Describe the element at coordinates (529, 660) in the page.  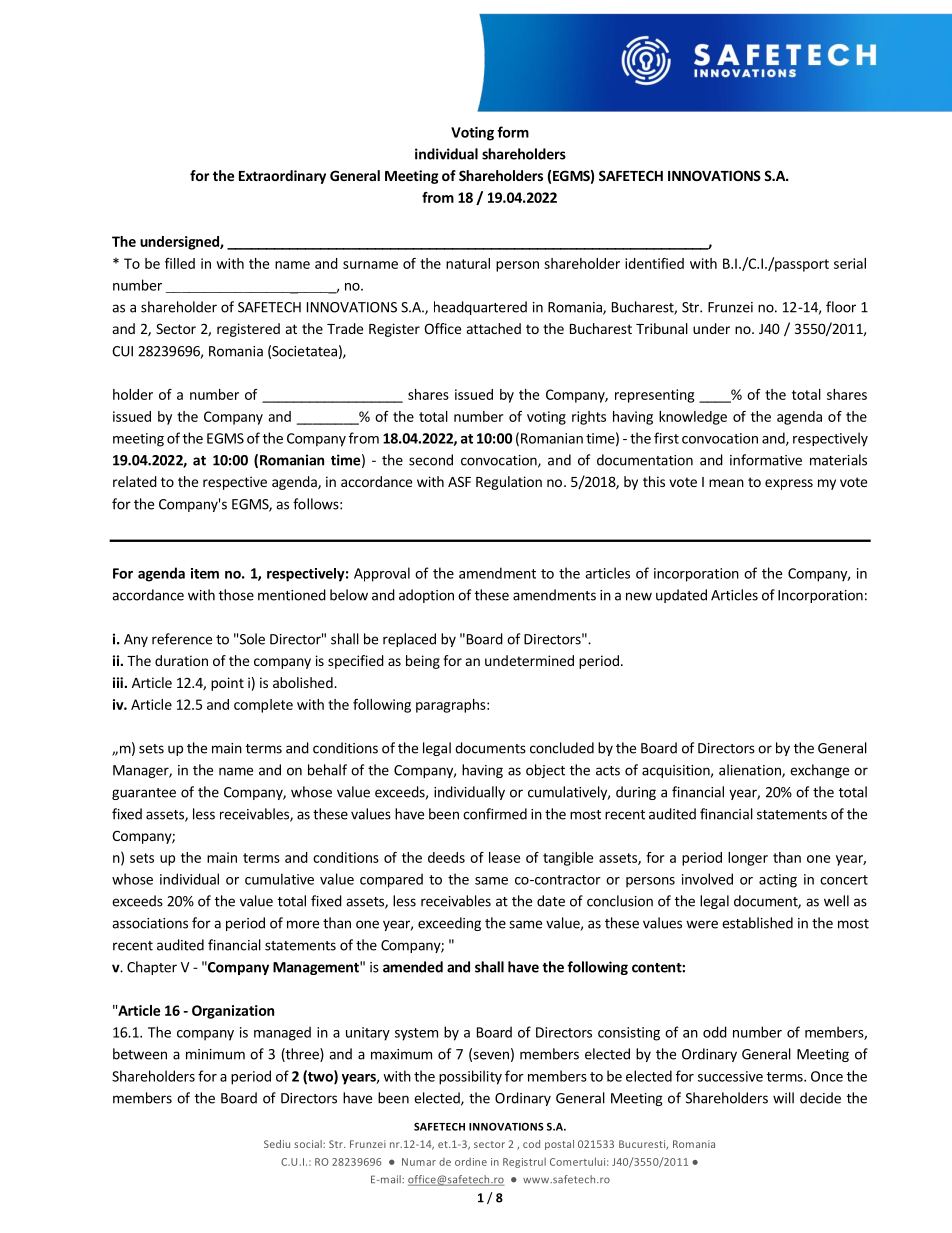
I see `undetermined` at that location.
